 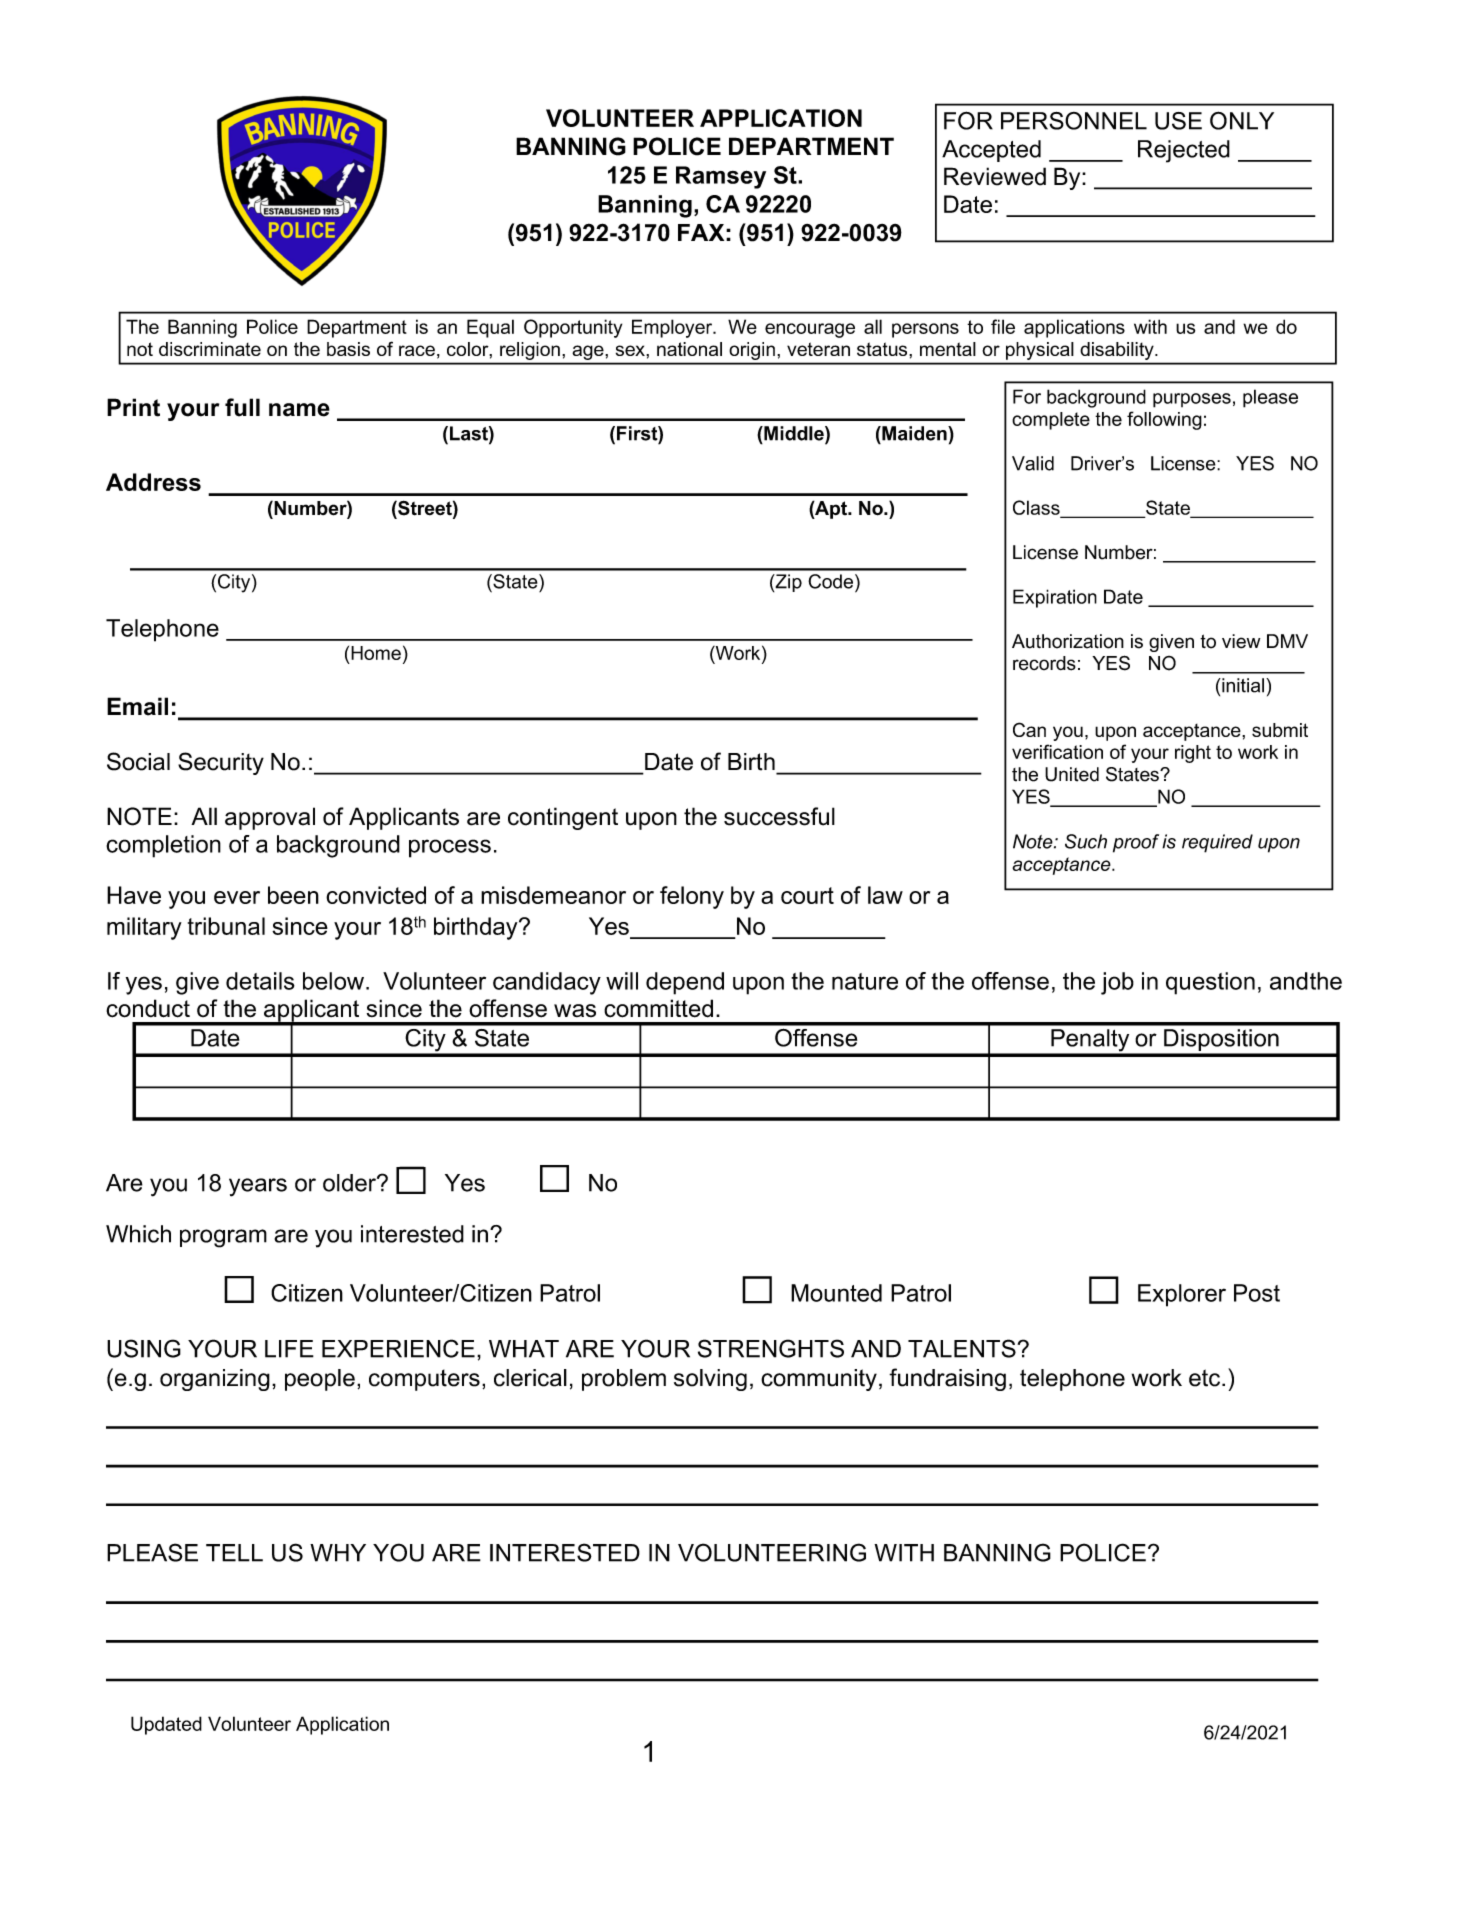 I want to click on solving, so click(x=710, y=1380).
